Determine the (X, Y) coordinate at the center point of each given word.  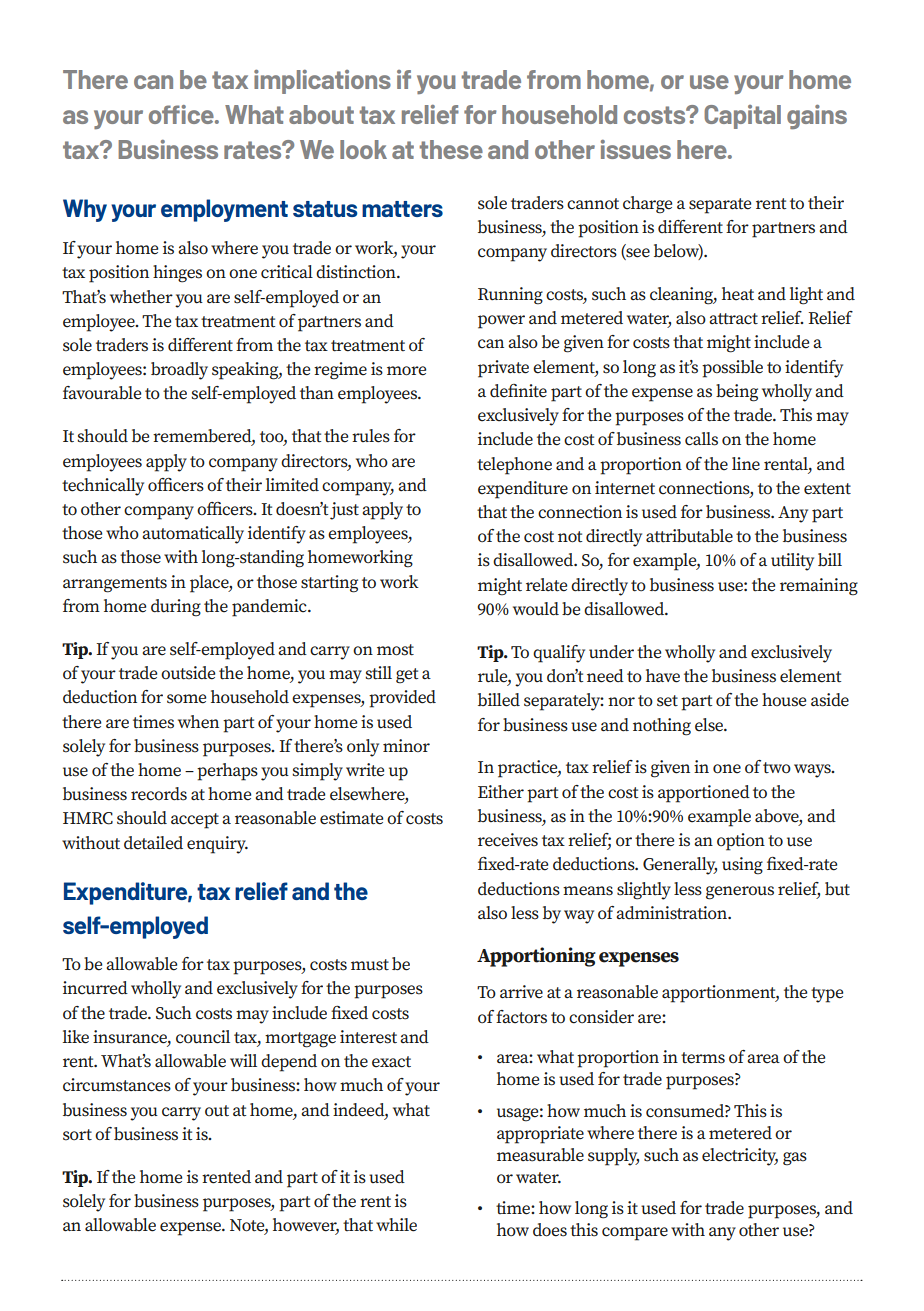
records (159, 794)
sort (77, 1135)
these (451, 149)
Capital (742, 117)
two (777, 768)
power (501, 322)
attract (733, 319)
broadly (179, 371)
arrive (521, 992)
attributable (689, 536)
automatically (193, 535)
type (827, 995)
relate (546, 585)
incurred (95, 988)
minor (406, 745)
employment (224, 210)
